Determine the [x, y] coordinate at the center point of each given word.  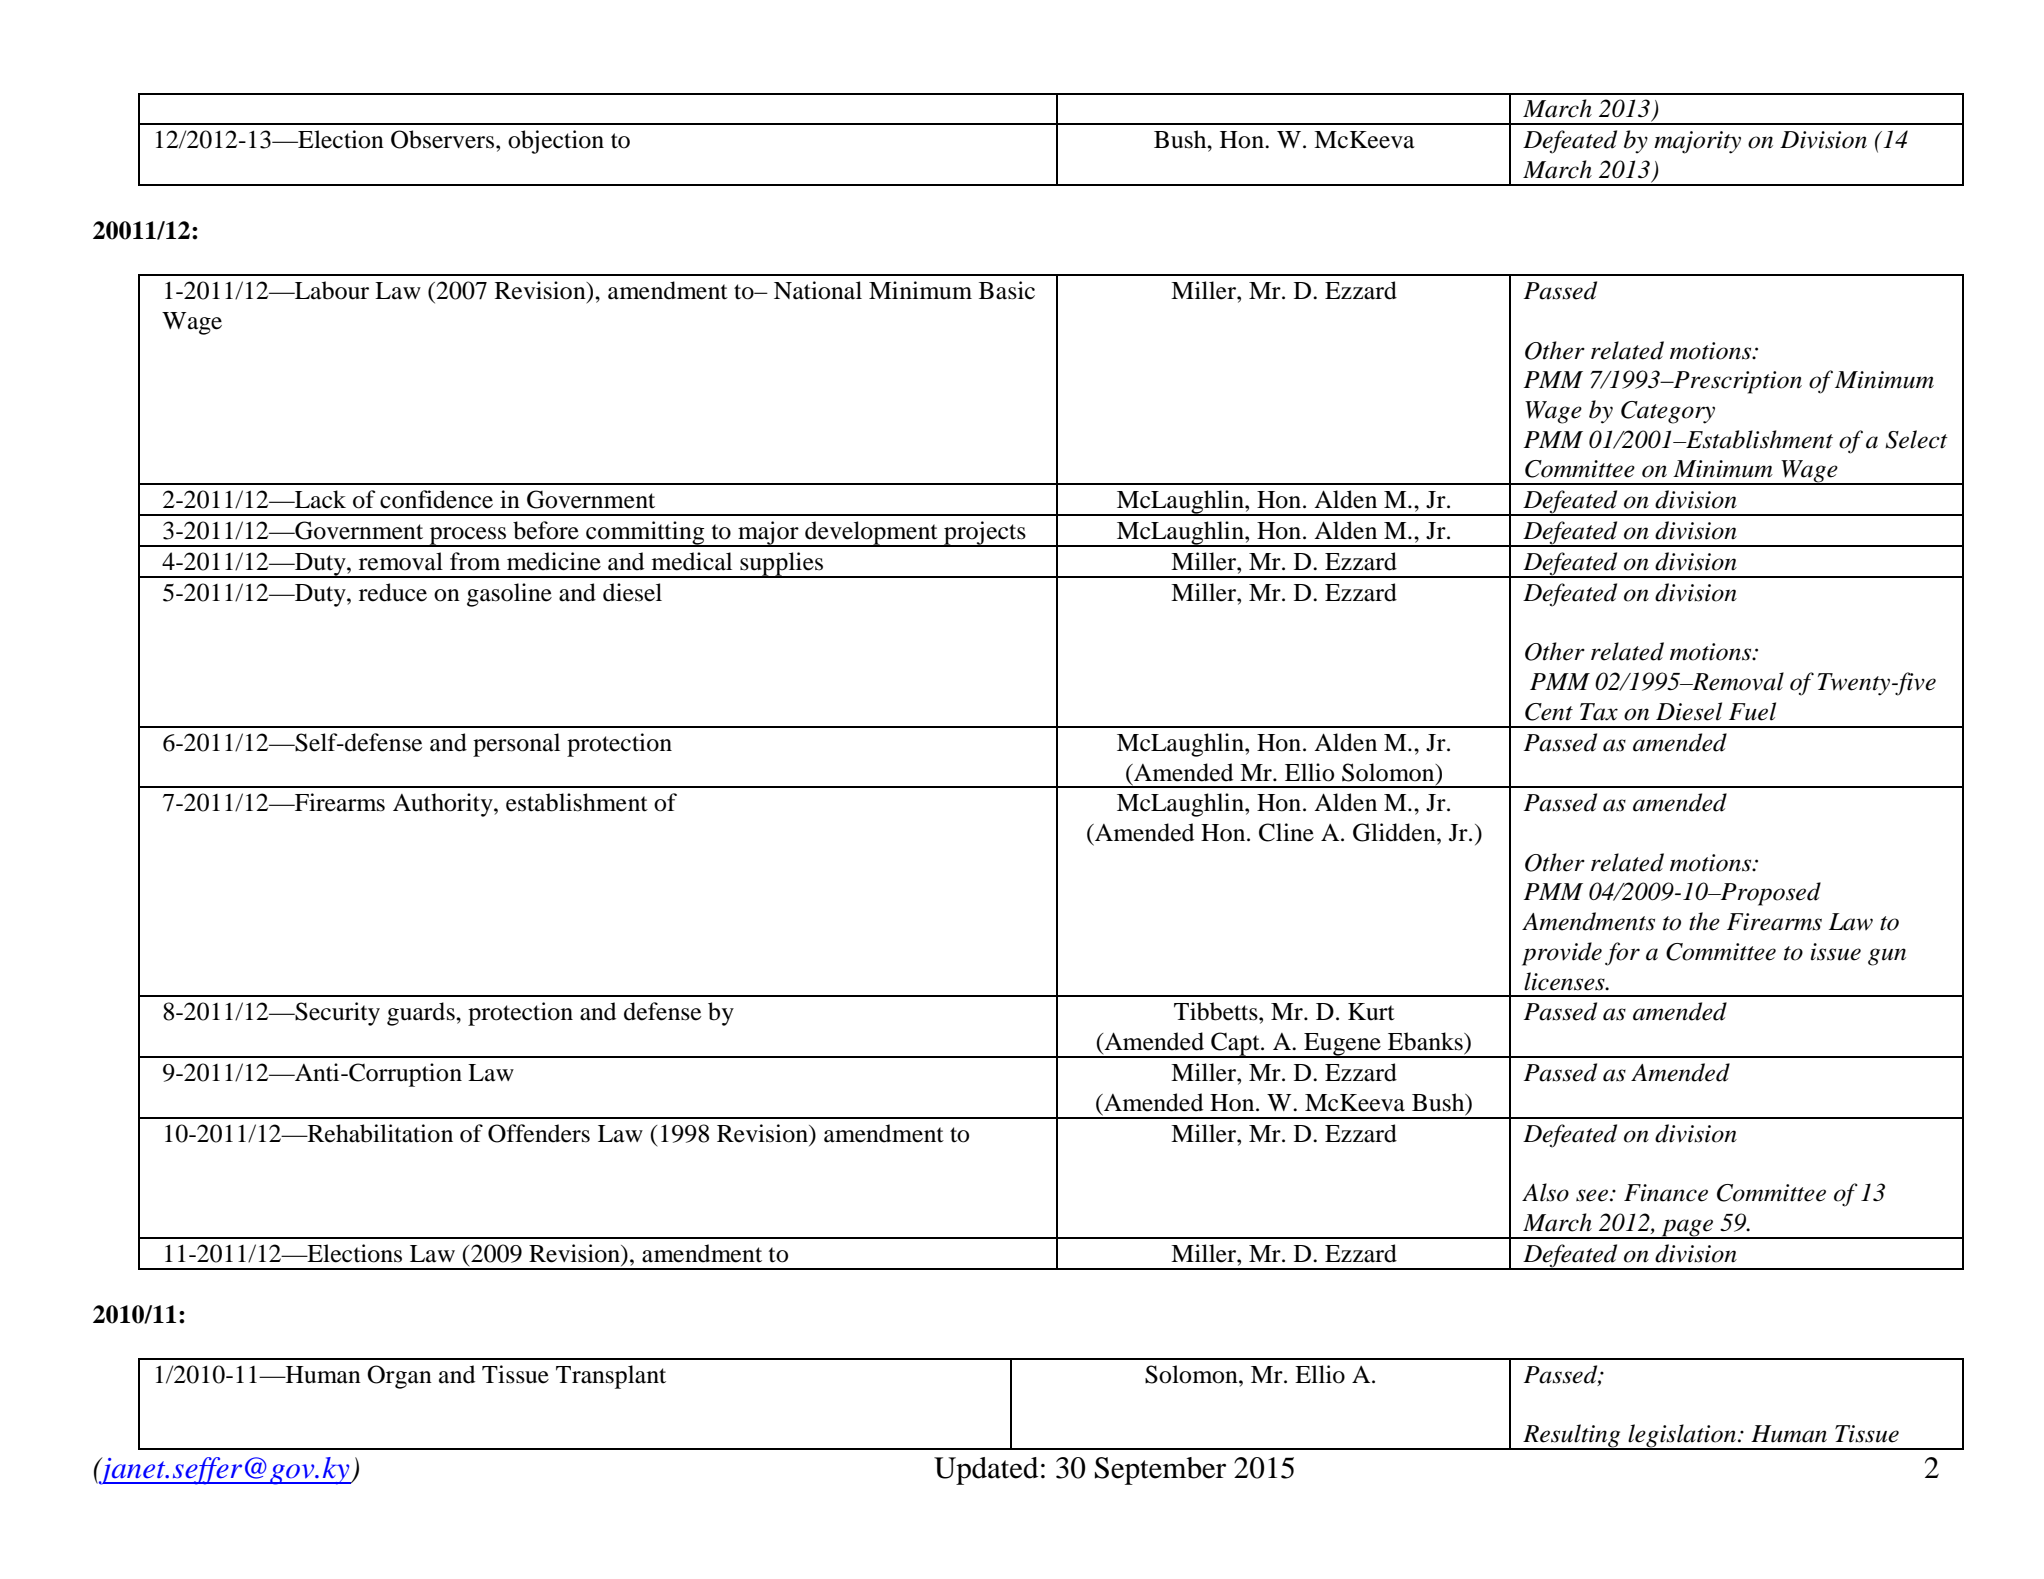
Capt [1235, 1045]
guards [422, 1014]
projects [985, 534]
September [1160, 1471]
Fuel [1752, 711]
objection [556, 142]
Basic [1007, 290]
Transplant [611, 1377]
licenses [1565, 981]
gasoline [509, 595]
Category [1668, 412]
